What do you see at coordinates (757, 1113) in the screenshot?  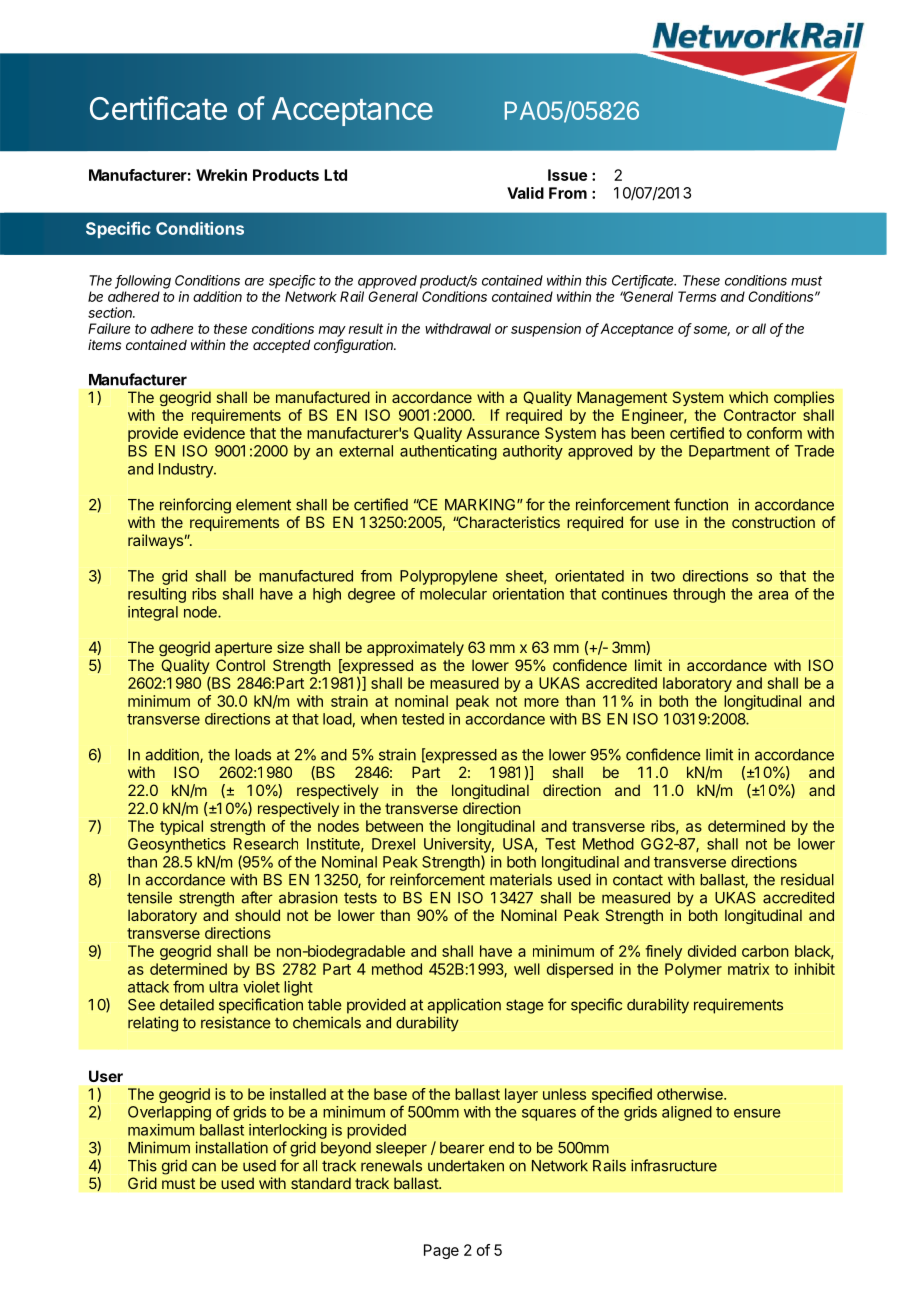 I see `ensure` at bounding box center [757, 1113].
